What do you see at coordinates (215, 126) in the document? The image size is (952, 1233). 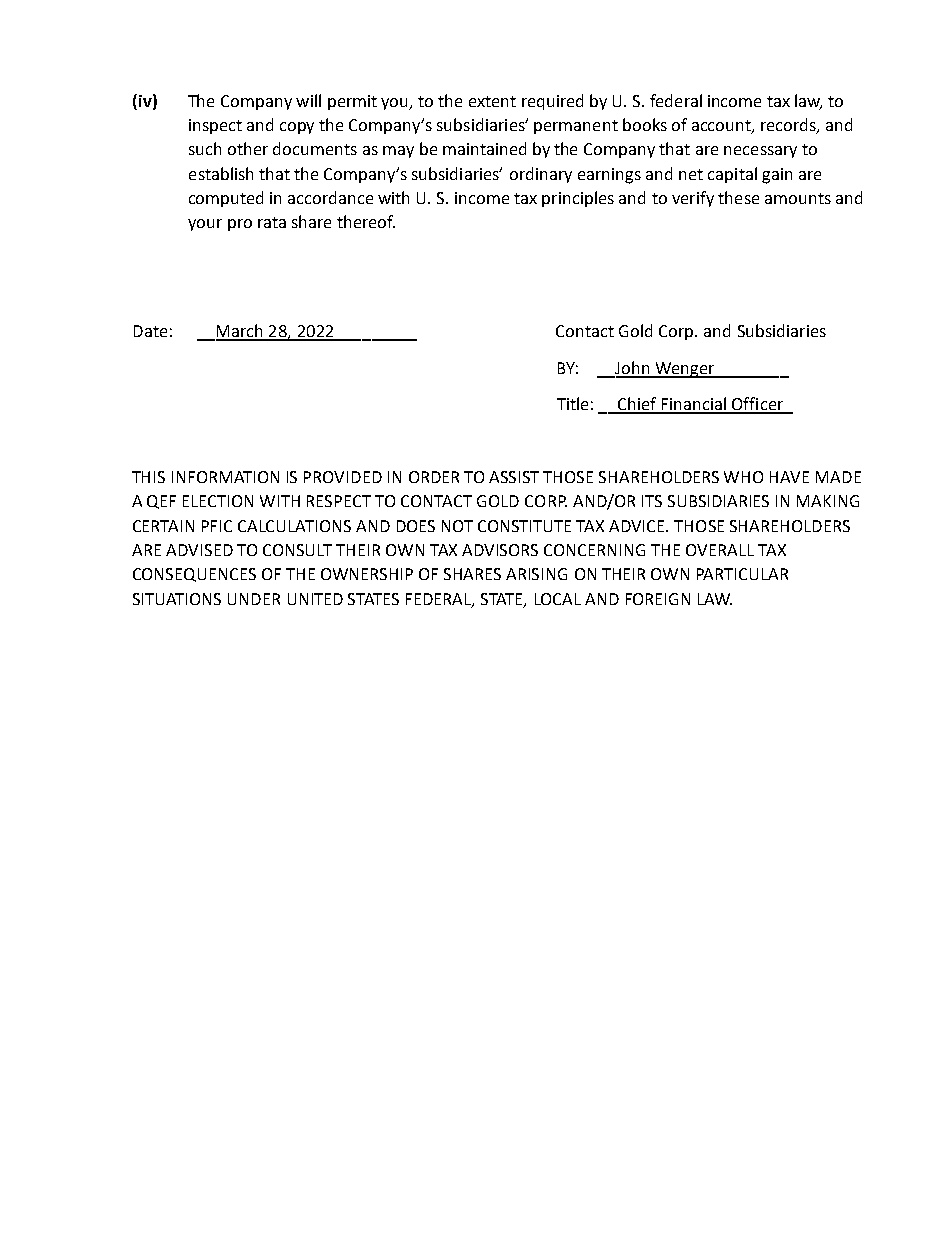 I see `inspect` at bounding box center [215, 126].
